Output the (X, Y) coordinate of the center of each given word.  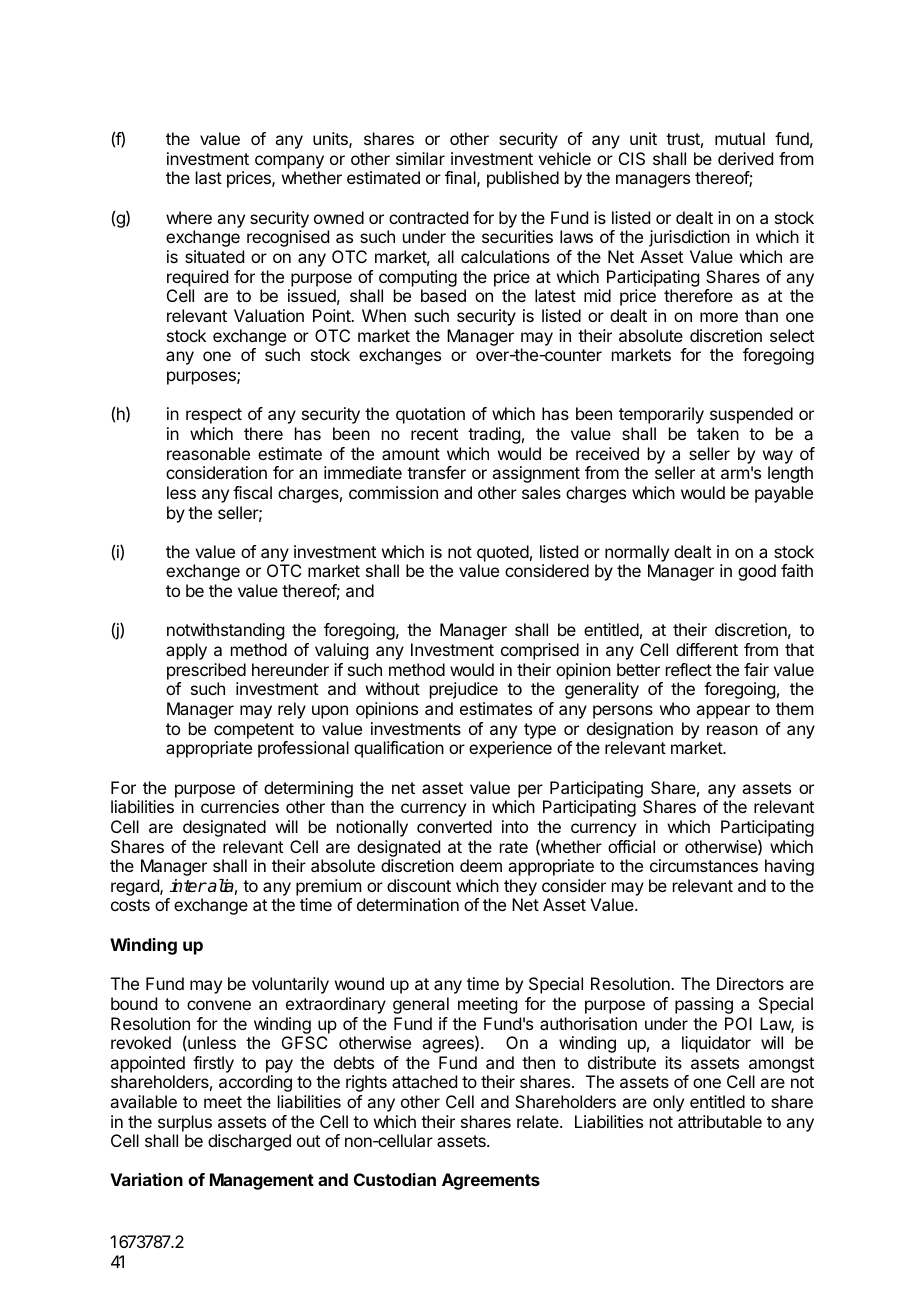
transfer (436, 472)
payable (784, 494)
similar (420, 158)
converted (454, 826)
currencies (240, 806)
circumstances (704, 865)
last (209, 177)
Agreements (491, 1181)
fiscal (252, 492)
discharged (249, 1142)
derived (745, 158)
